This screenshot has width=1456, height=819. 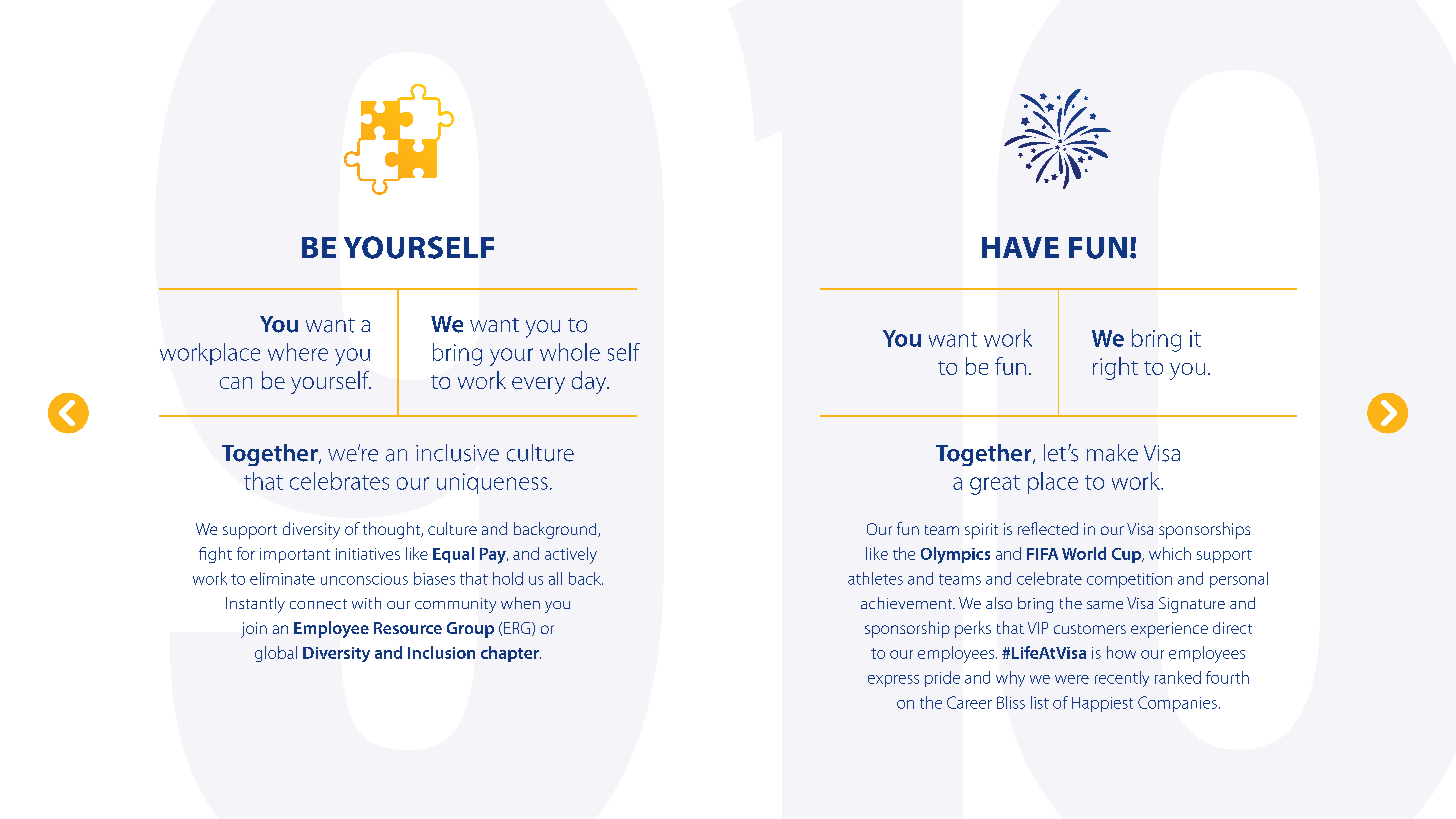 What do you see at coordinates (1115, 368) in the screenshot?
I see `right` at bounding box center [1115, 368].
